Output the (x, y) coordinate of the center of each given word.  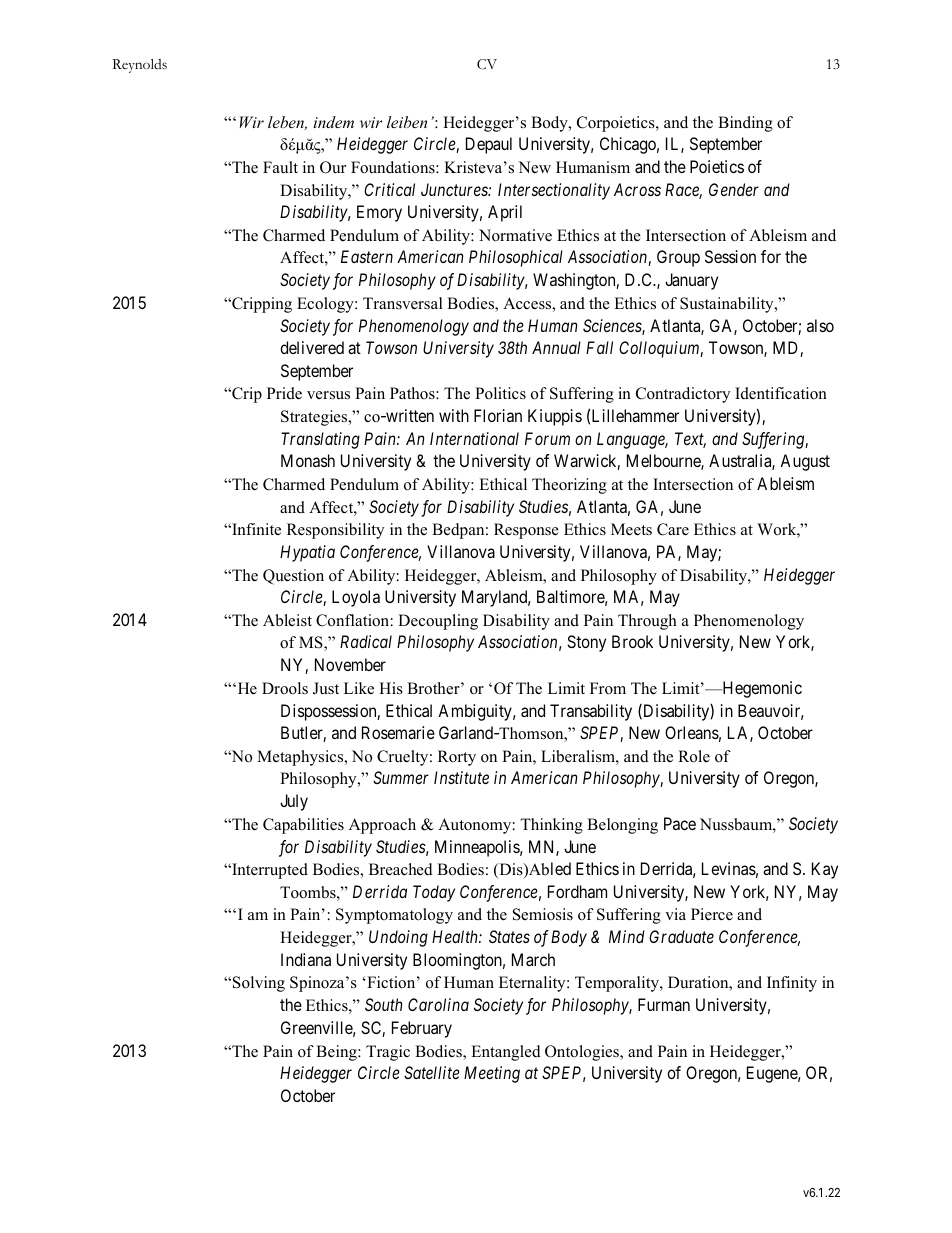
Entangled (506, 1053)
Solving (257, 984)
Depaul (489, 145)
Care (673, 529)
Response (526, 531)
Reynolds (139, 66)
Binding (745, 124)
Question (293, 577)
